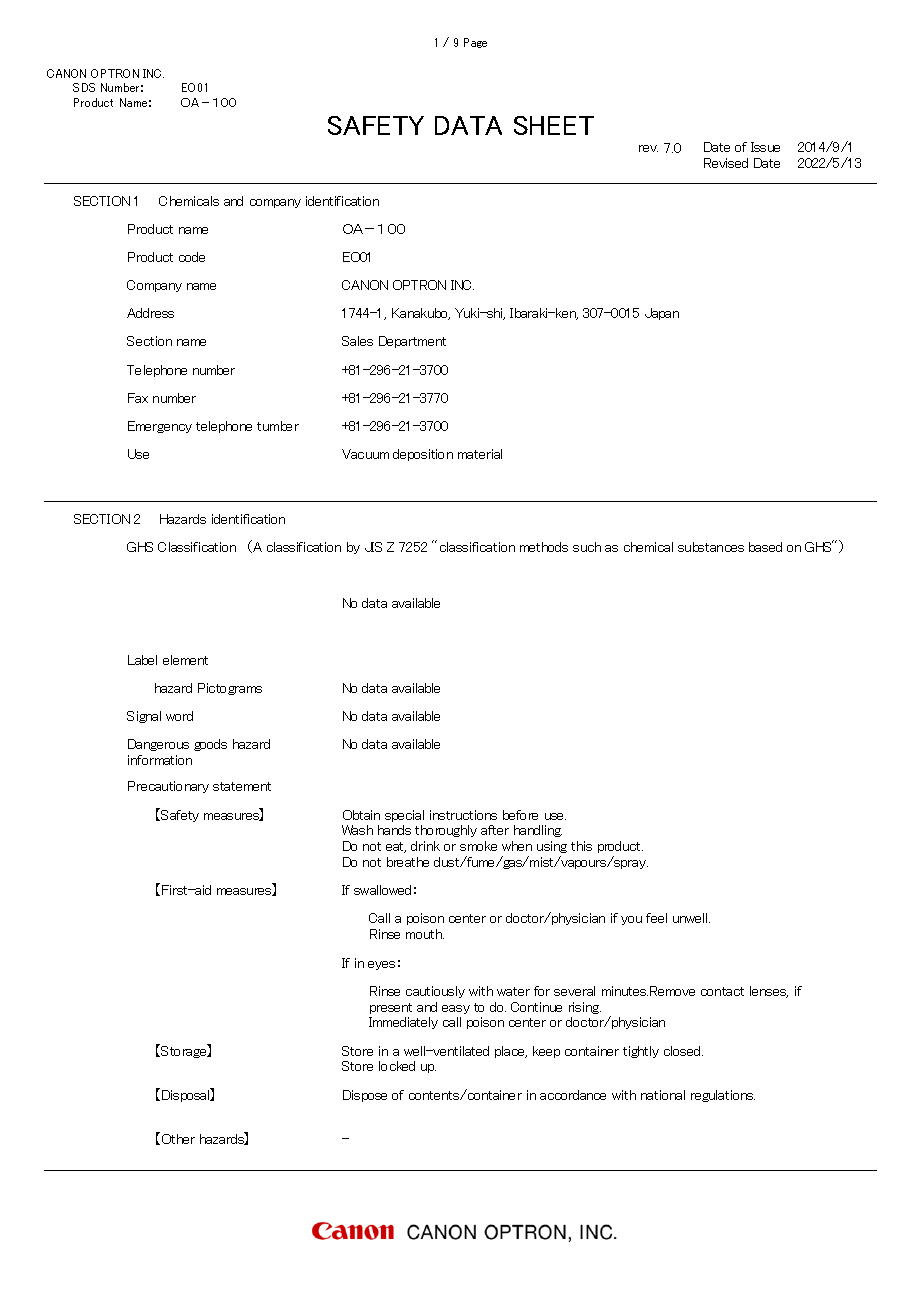 The height and width of the image is (1308, 924). What do you see at coordinates (446, 831) in the image?
I see `thoroughly` at bounding box center [446, 831].
